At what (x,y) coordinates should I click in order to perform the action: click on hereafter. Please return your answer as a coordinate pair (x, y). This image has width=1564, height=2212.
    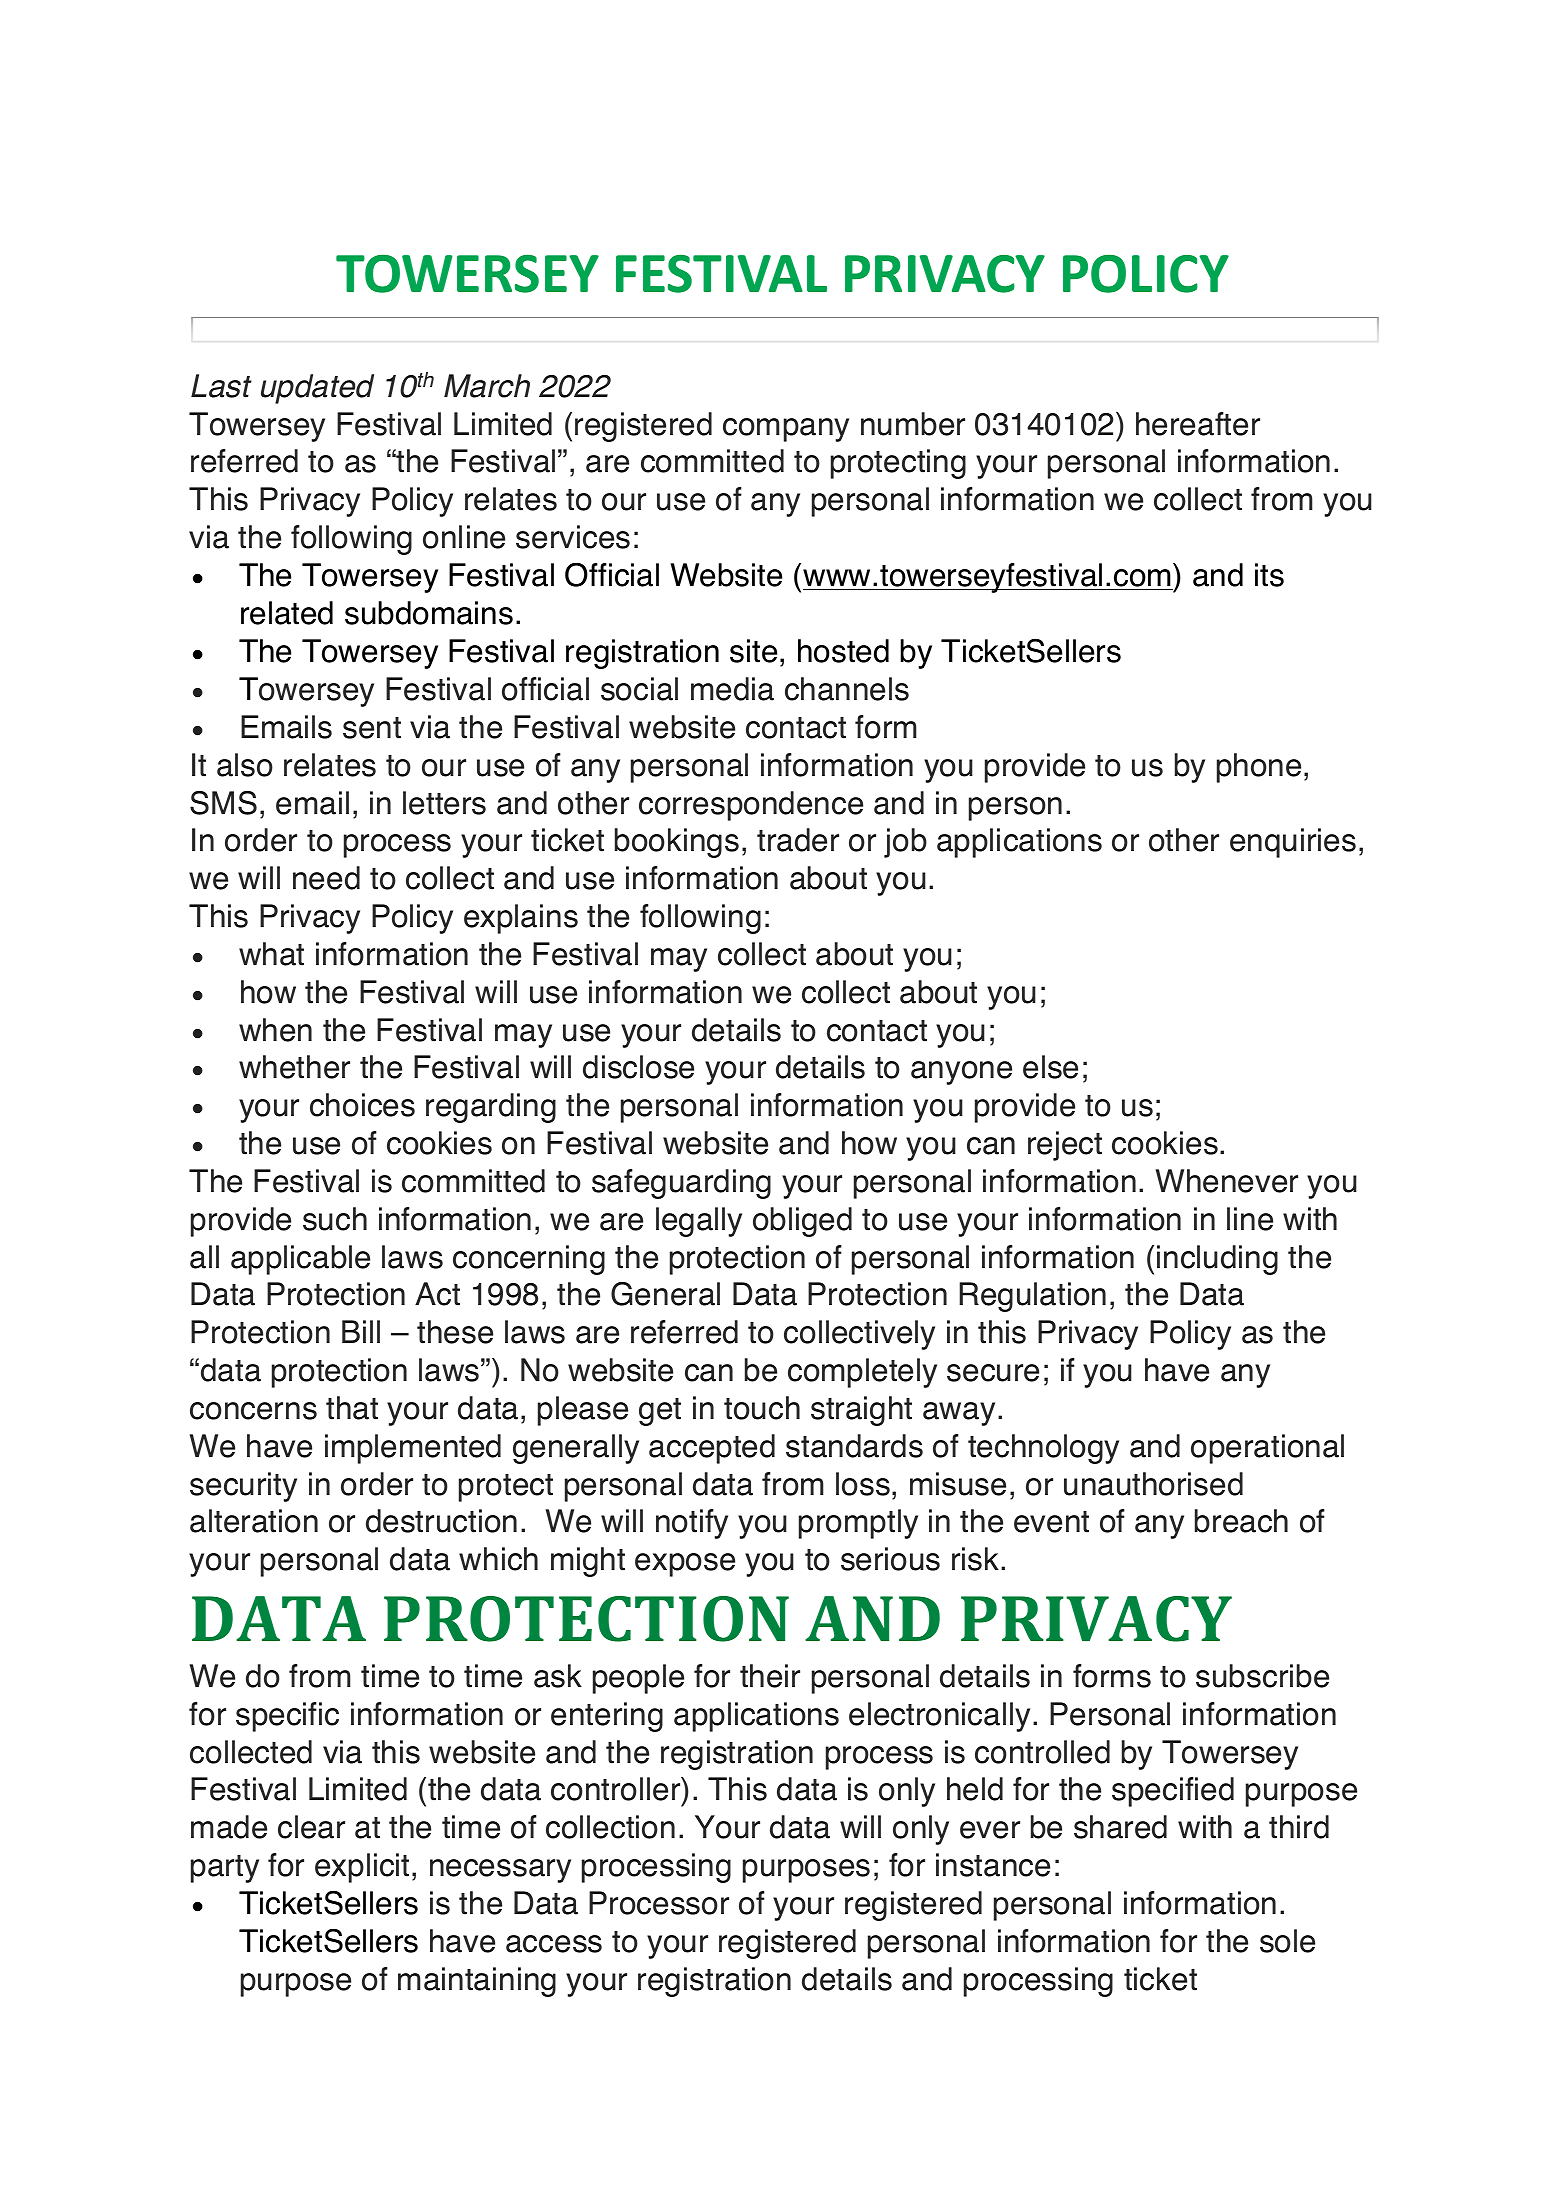
    Looking at the image, I should click on (1198, 424).
